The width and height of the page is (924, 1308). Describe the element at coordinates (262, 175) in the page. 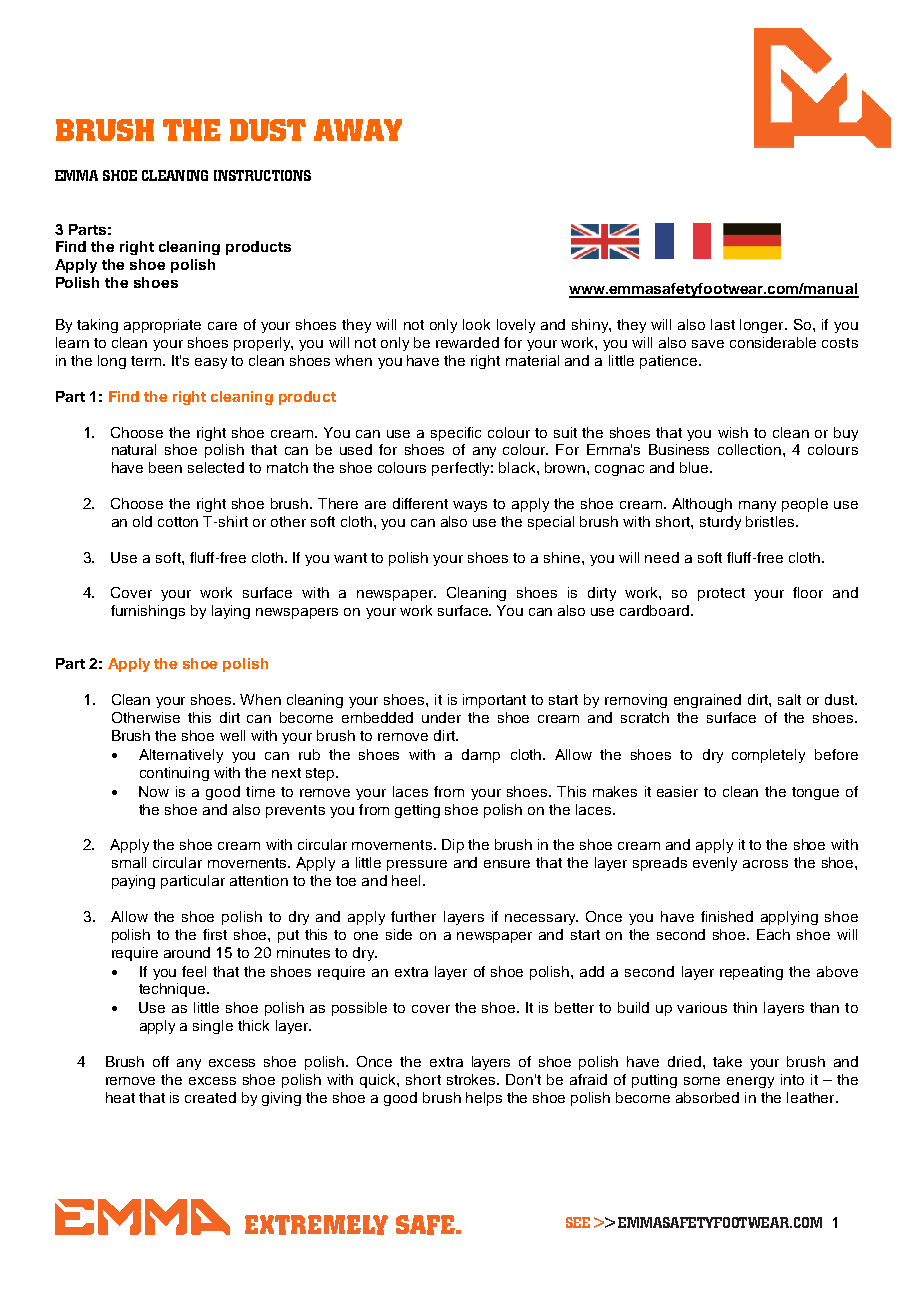

I see `INSTRUCTIONS` at that location.
